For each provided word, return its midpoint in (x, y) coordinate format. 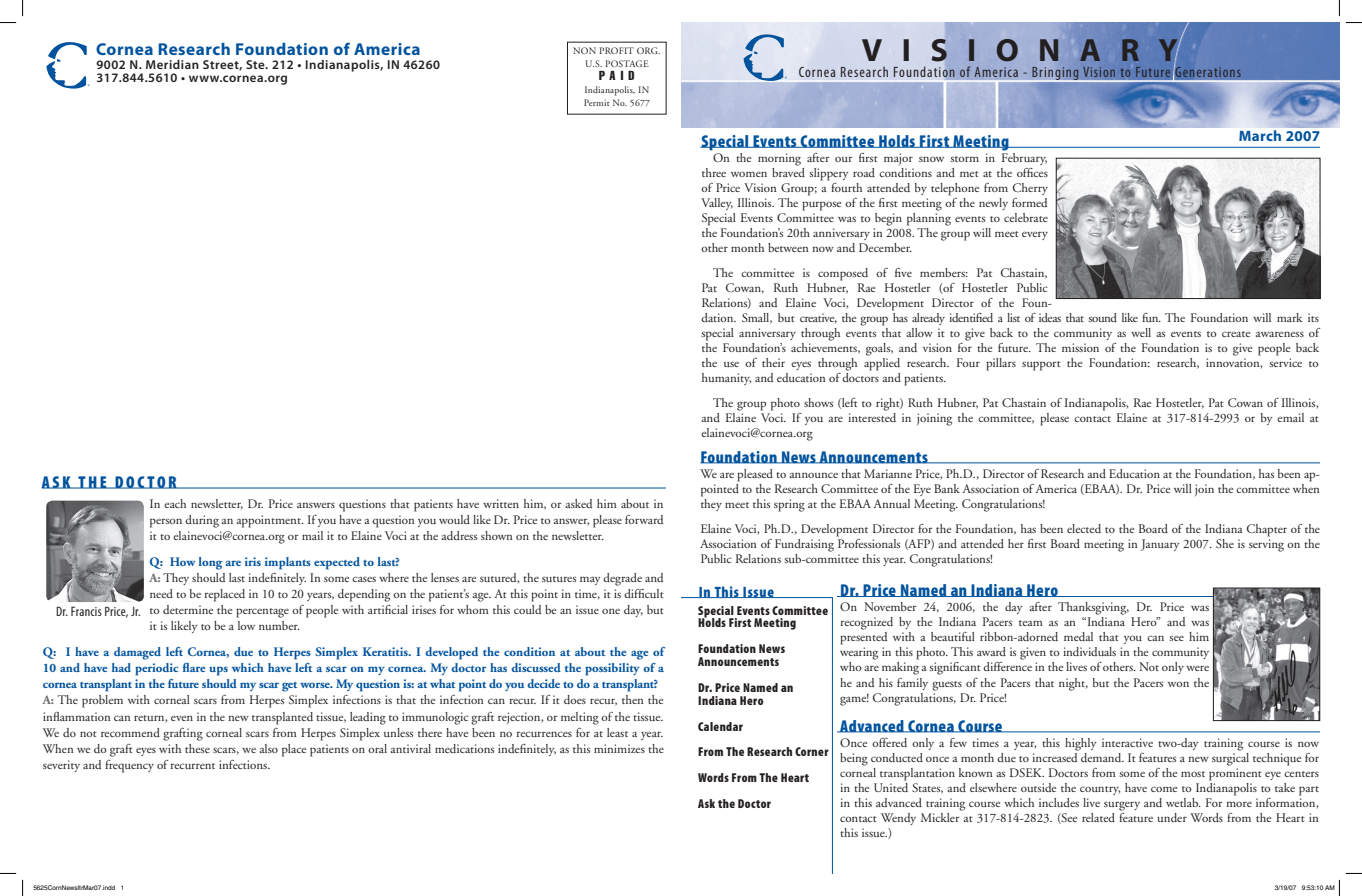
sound (1102, 317)
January (1160, 545)
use (731, 364)
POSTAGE (627, 63)
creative (818, 318)
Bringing (1055, 74)
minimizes (619, 748)
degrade (622, 579)
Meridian (172, 64)
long (210, 563)
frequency (129, 766)
